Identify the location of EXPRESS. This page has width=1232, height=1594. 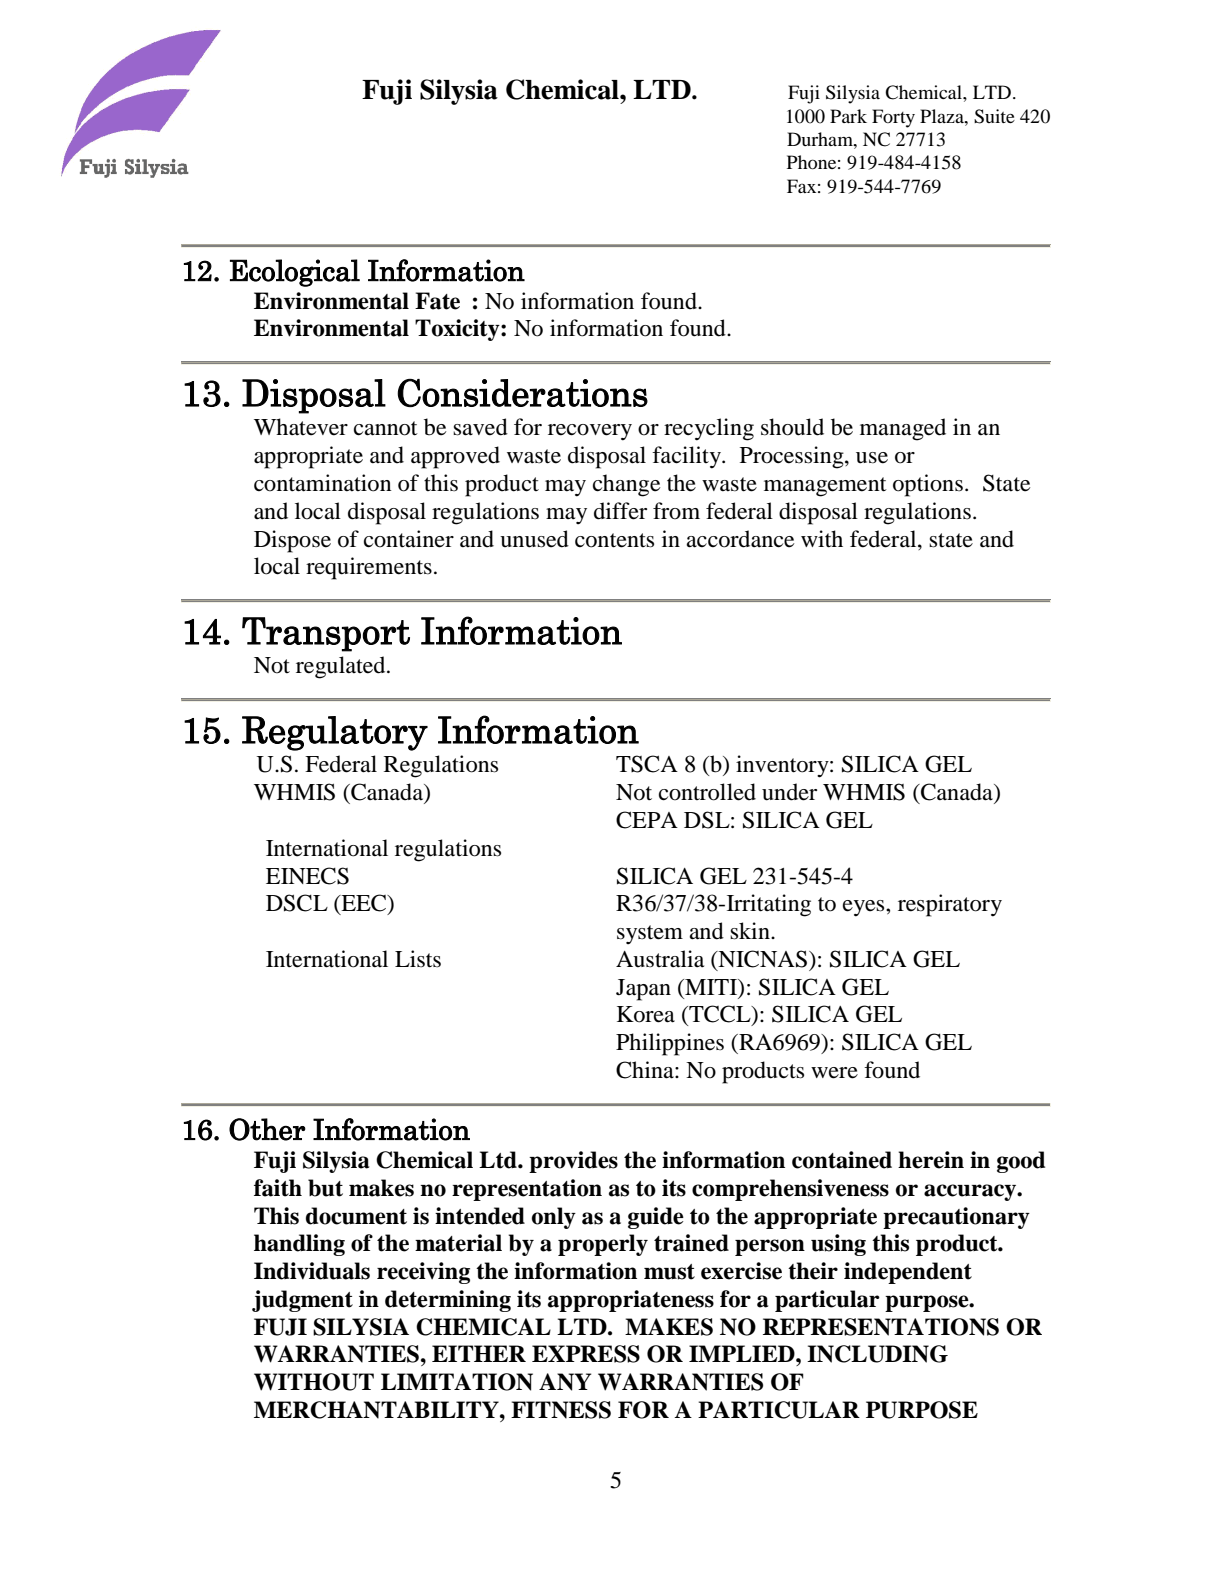
(586, 1354).
